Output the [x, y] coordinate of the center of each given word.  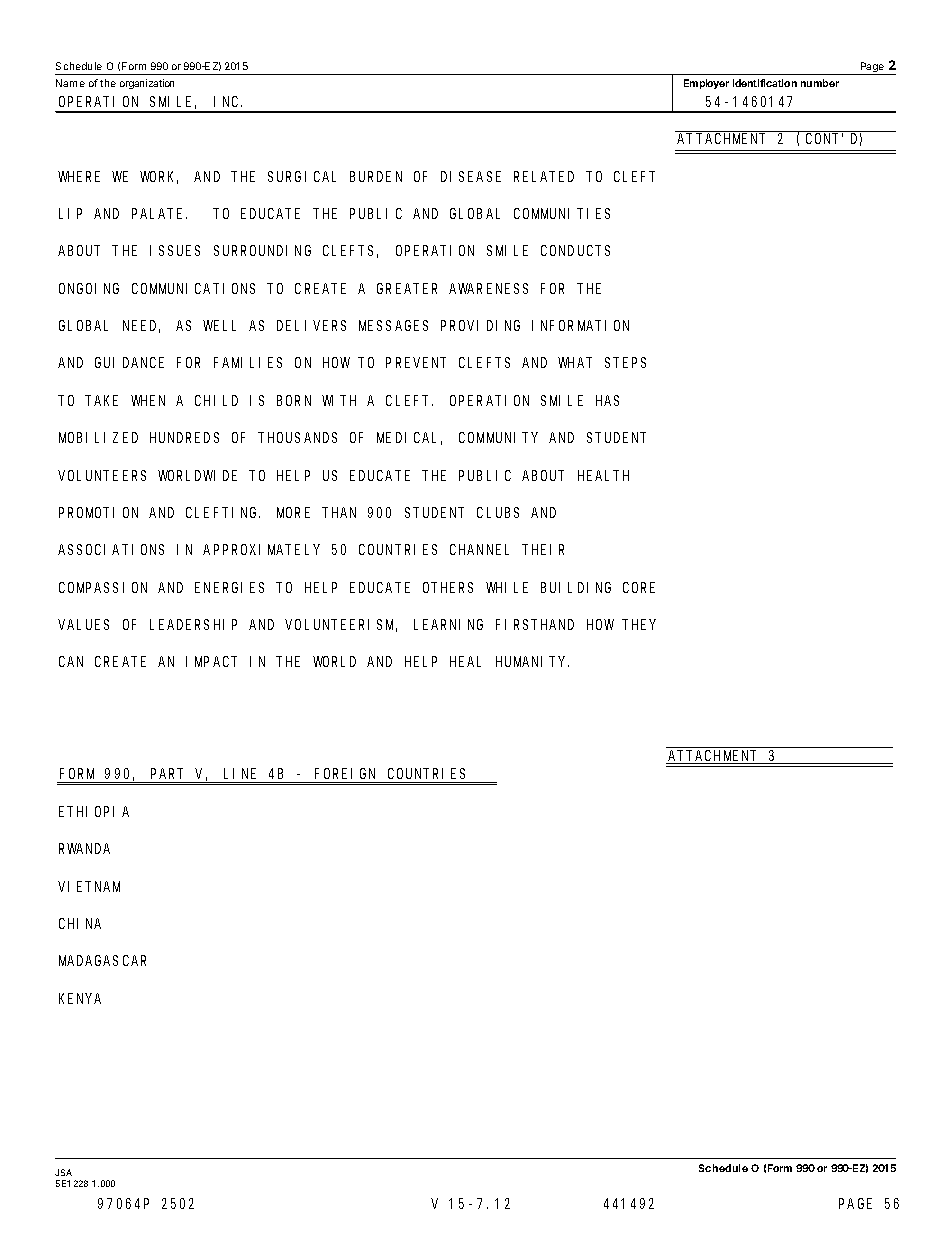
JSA [63, 1172]
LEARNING [448, 624]
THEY [640, 625]
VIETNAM [89, 886]
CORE [639, 587]
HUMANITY [532, 662]
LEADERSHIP [193, 624]
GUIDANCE [129, 363]
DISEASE [471, 176]
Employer [706, 84]
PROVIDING [480, 325]
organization [147, 84]
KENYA [80, 998]
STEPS [625, 363]
